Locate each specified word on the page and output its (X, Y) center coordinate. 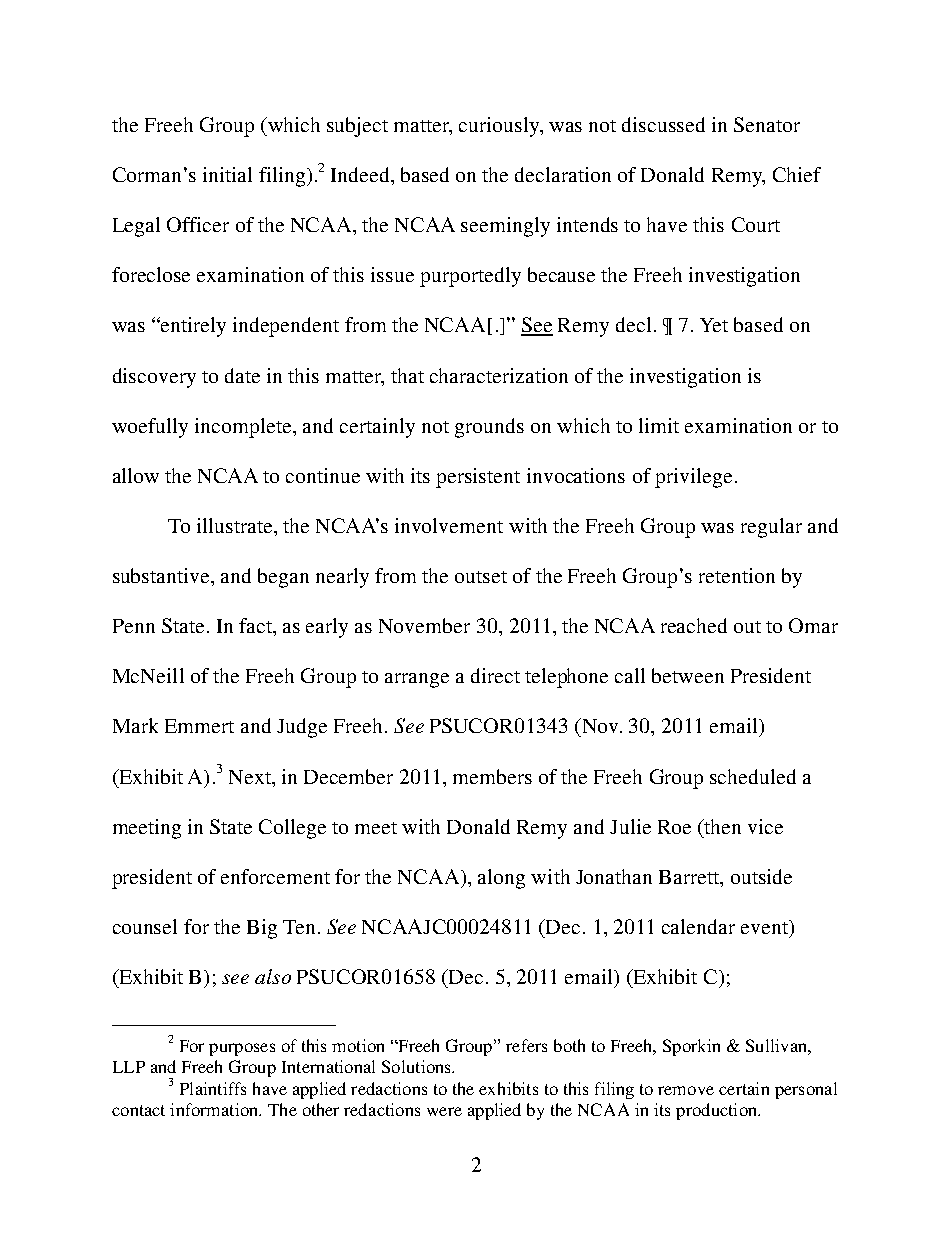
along (501, 879)
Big (262, 929)
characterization (499, 375)
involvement (449, 525)
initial (227, 174)
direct (495, 675)
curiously (500, 127)
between (688, 675)
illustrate (236, 525)
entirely (192, 327)
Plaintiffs (213, 1088)
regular (771, 528)
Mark (135, 725)
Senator (767, 124)
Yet (714, 325)
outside (761, 876)
